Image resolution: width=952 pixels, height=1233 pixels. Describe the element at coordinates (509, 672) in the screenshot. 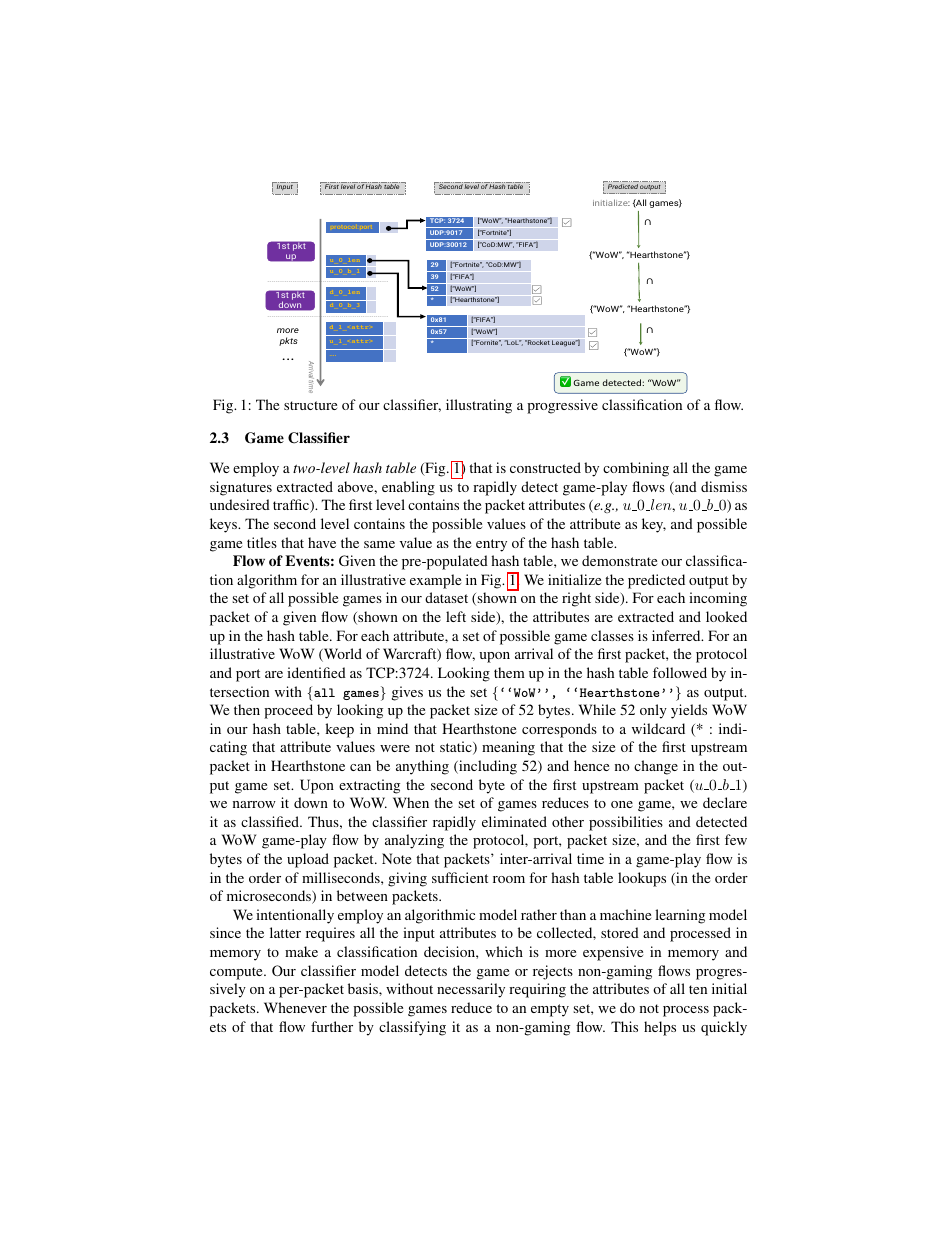

I see `them` at that location.
